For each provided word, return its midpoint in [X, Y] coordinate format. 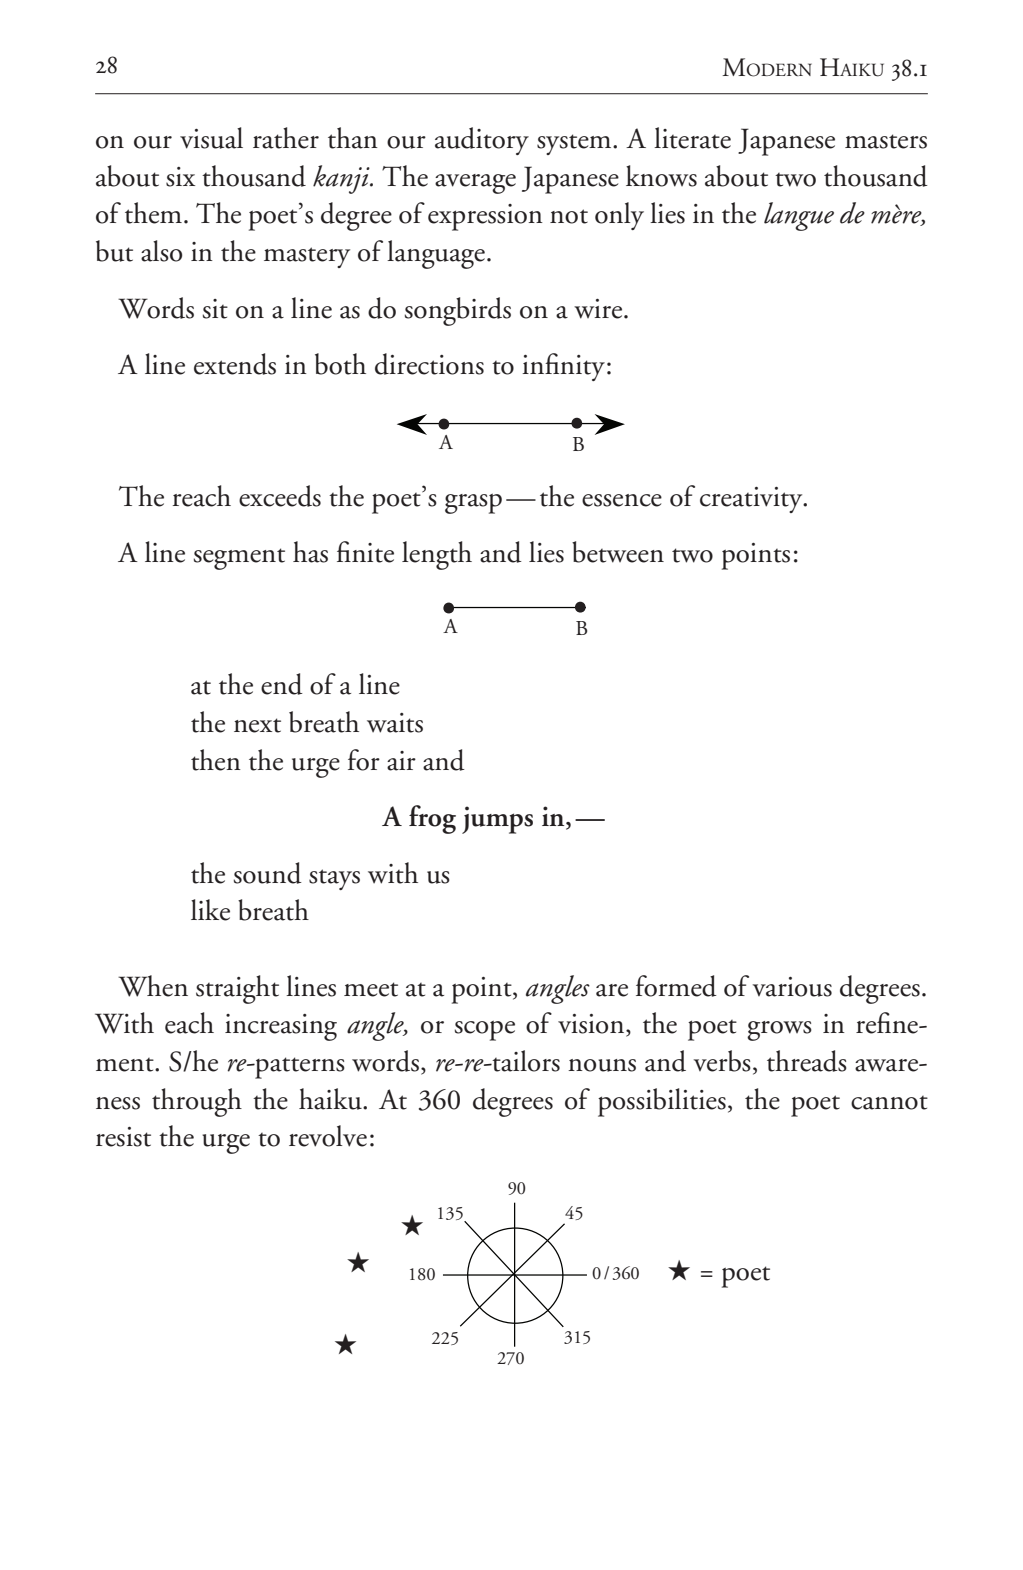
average [475, 184]
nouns [602, 1065]
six [180, 177]
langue [799, 216]
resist [123, 1137]
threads [807, 1061]
